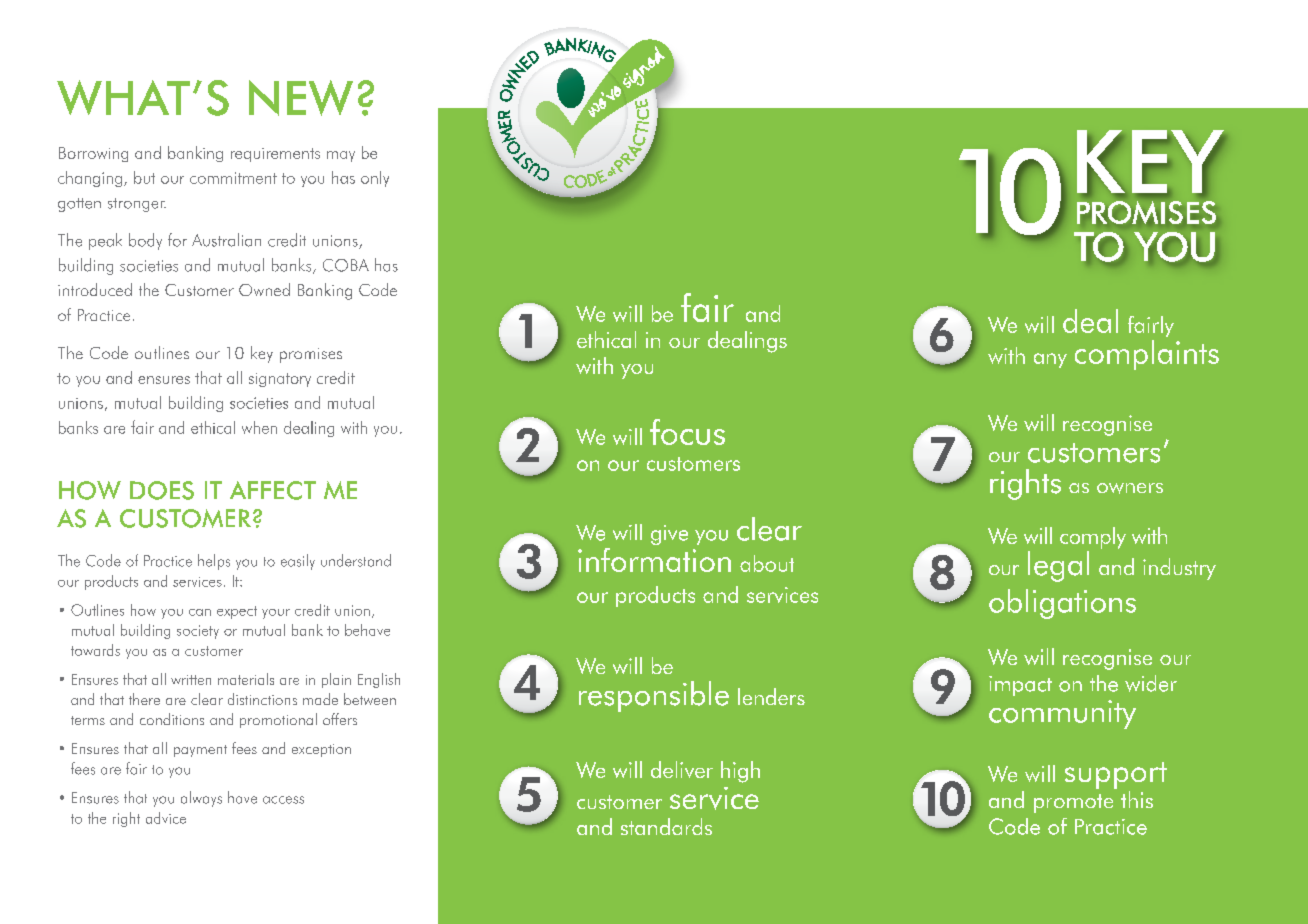 The width and height of the screenshot is (1308, 924). Describe the element at coordinates (1058, 566) in the screenshot. I see `legal` at that location.
